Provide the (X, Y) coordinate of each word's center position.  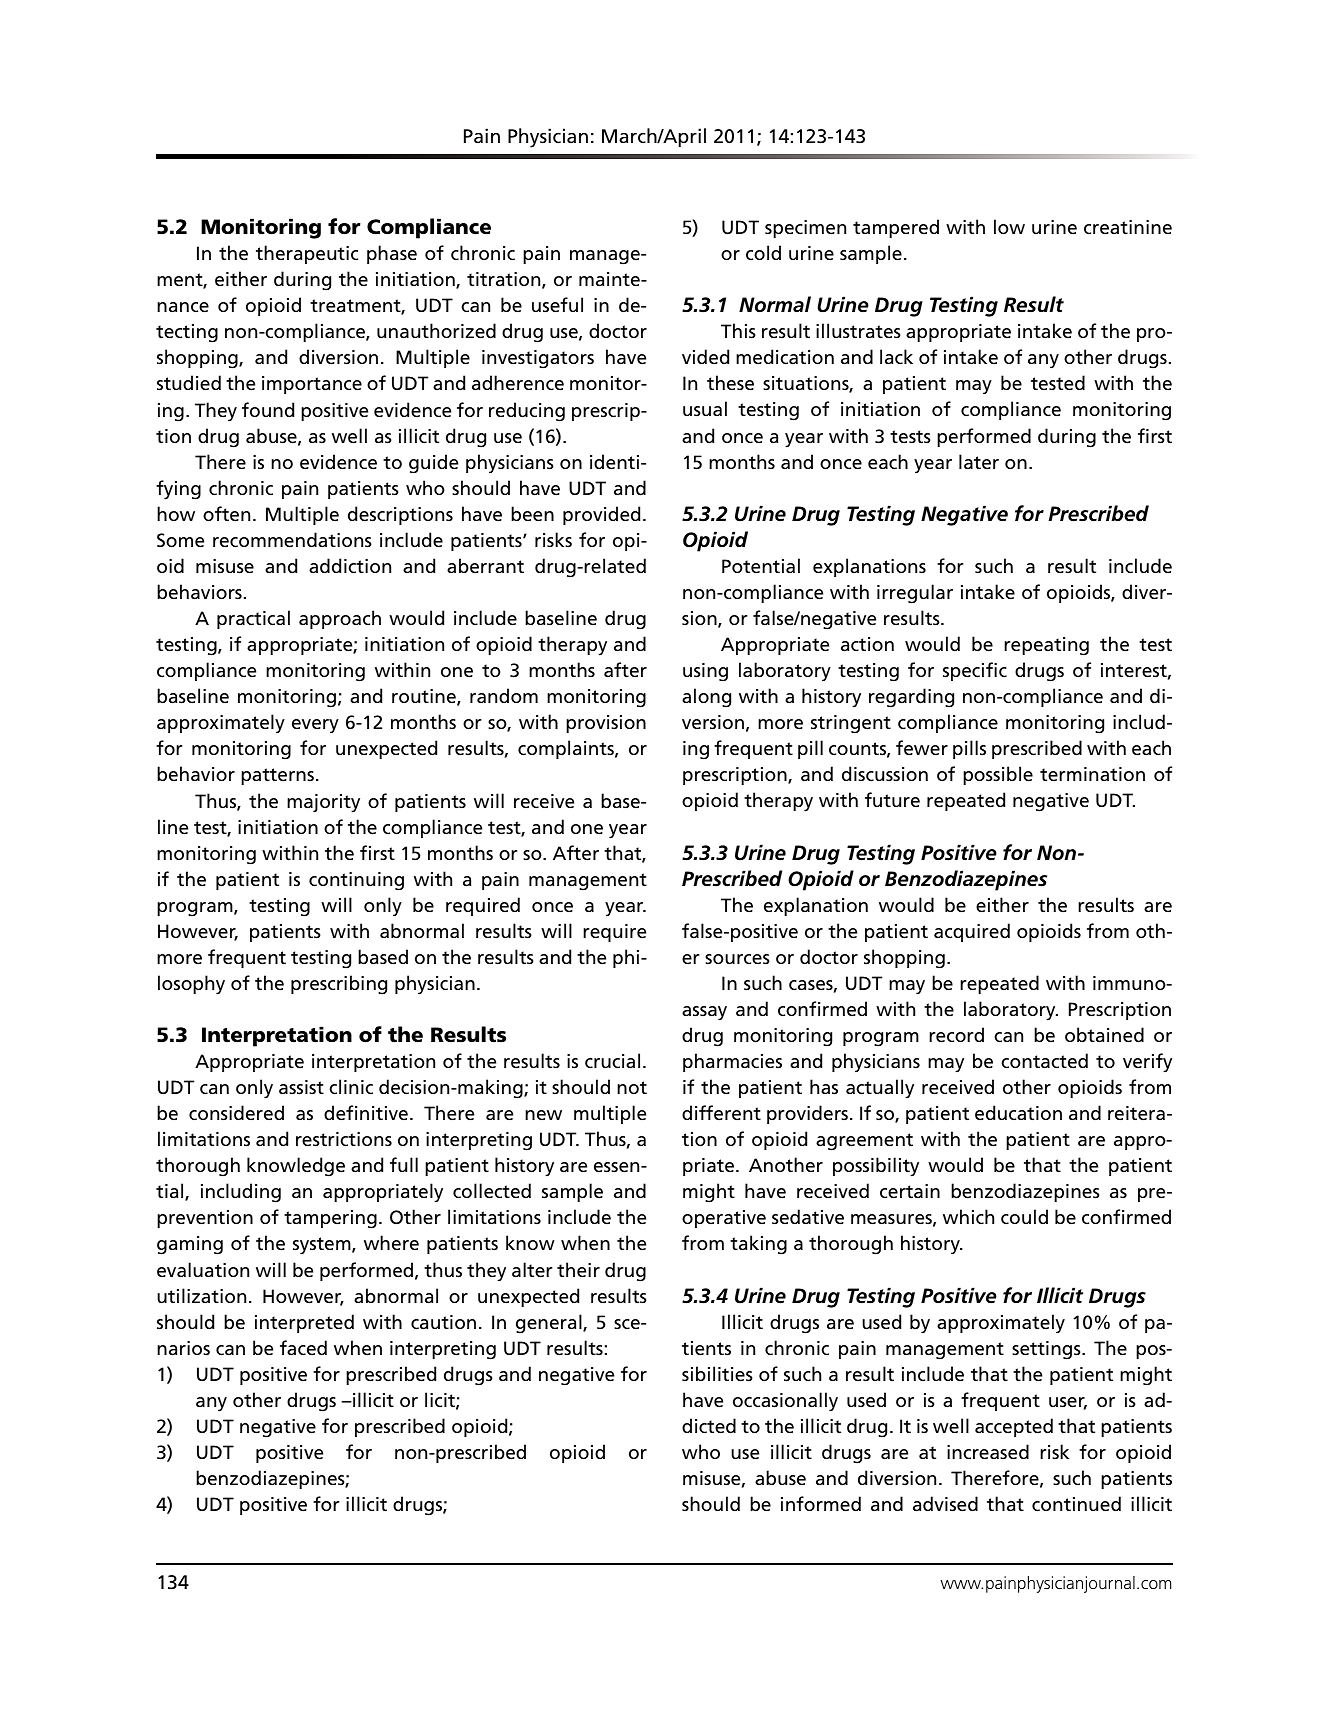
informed (821, 1504)
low (1009, 226)
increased (988, 1452)
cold (763, 253)
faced (303, 1348)
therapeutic (307, 254)
